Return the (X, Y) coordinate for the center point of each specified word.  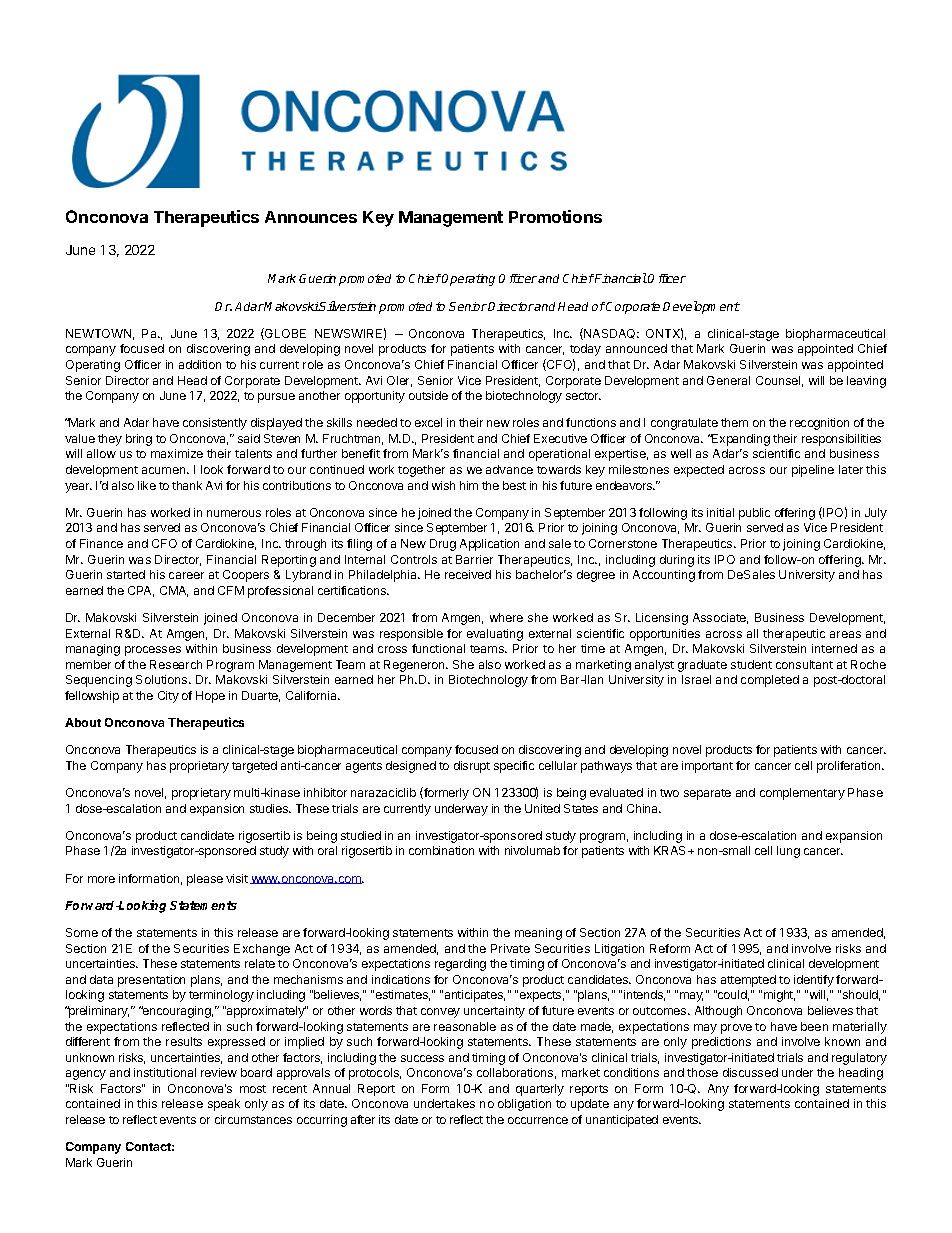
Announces (311, 217)
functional (438, 648)
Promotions (555, 216)
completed (770, 681)
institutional (165, 1072)
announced (636, 348)
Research (176, 664)
